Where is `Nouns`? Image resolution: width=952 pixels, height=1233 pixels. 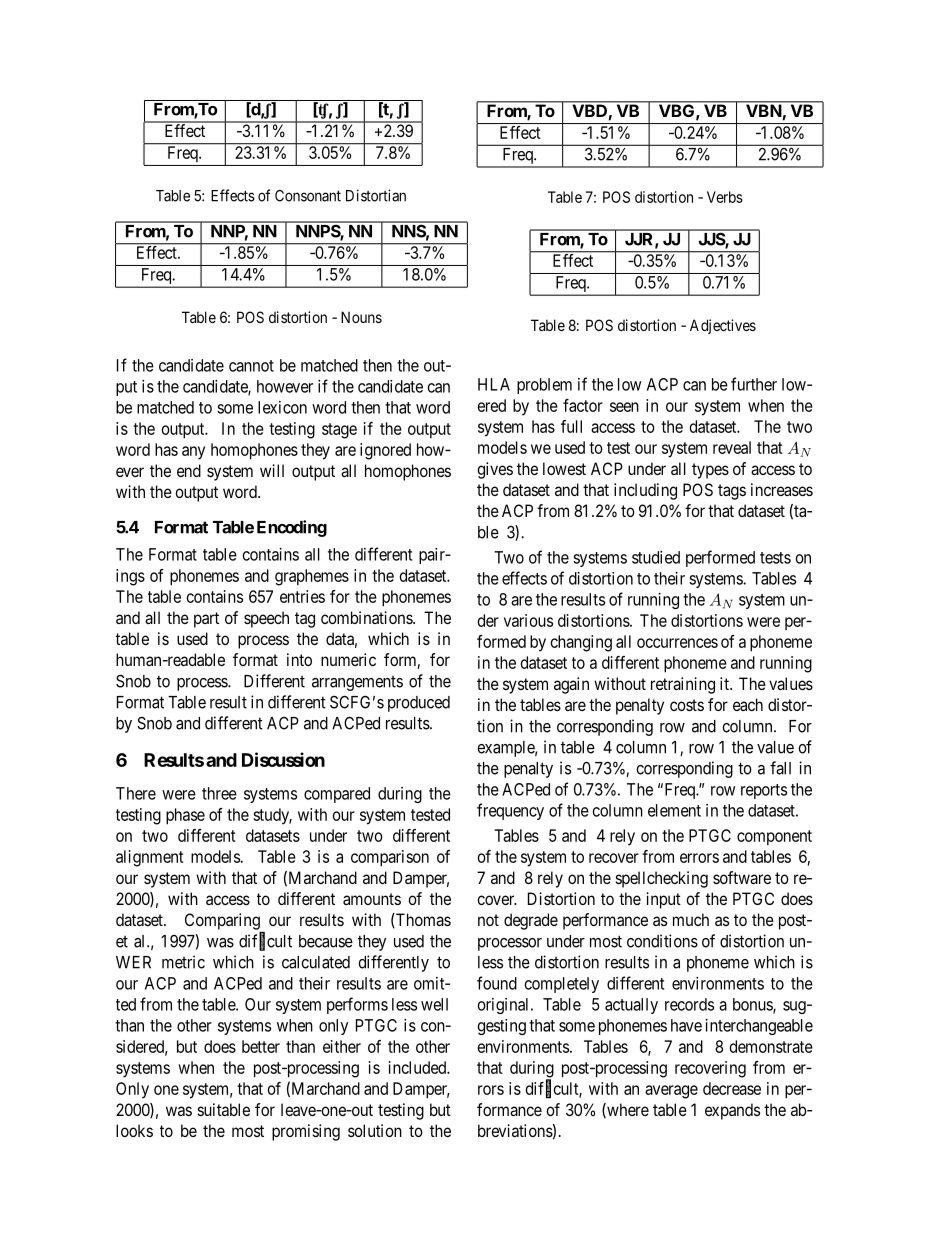
Nouns is located at coordinates (361, 317).
